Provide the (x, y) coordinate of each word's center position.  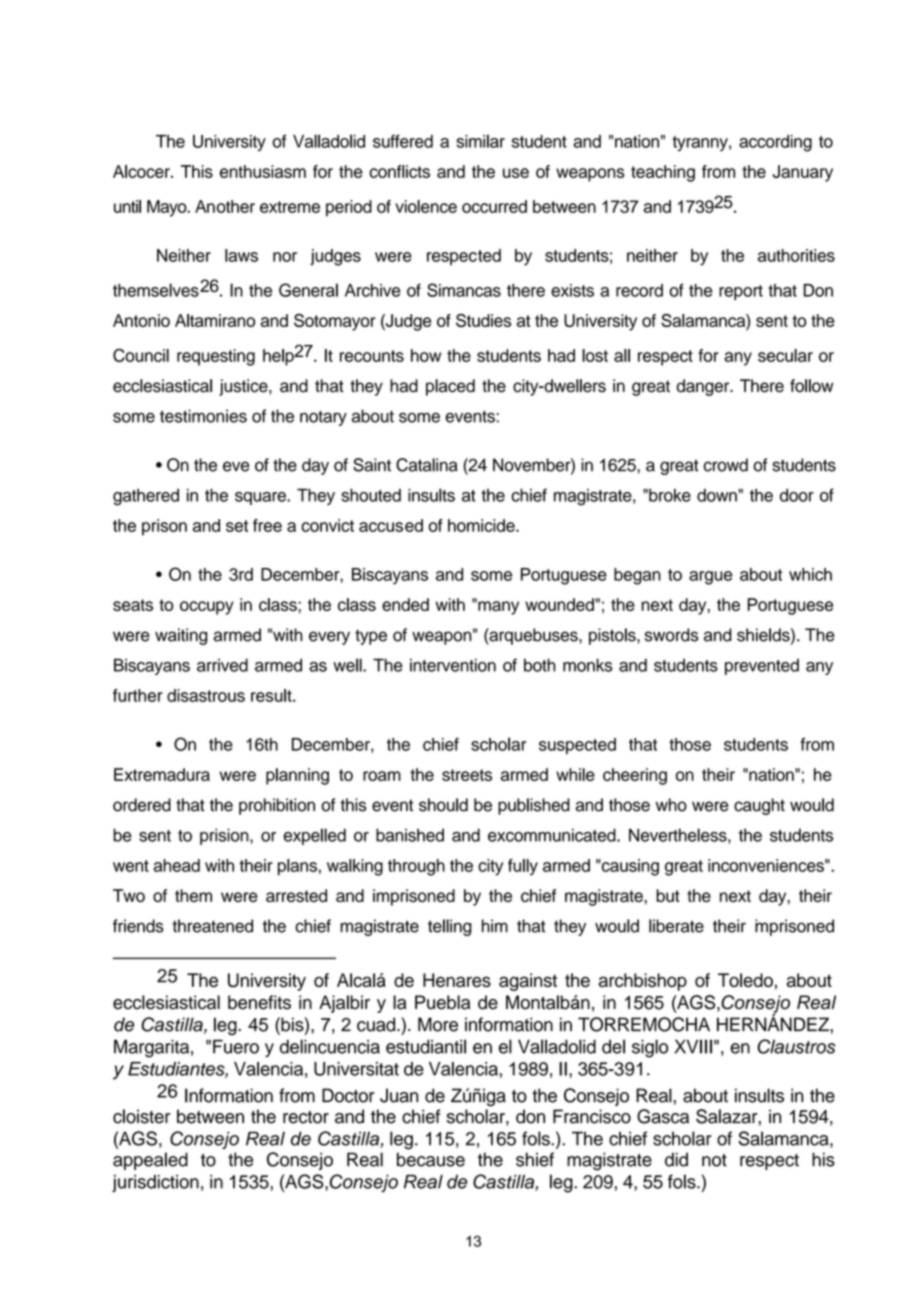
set (237, 526)
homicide (482, 525)
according (775, 143)
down (717, 495)
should (443, 805)
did (676, 1159)
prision (225, 836)
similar (480, 141)
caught (759, 806)
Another (225, 206)
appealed (150, 1161)
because (431, 1159)
